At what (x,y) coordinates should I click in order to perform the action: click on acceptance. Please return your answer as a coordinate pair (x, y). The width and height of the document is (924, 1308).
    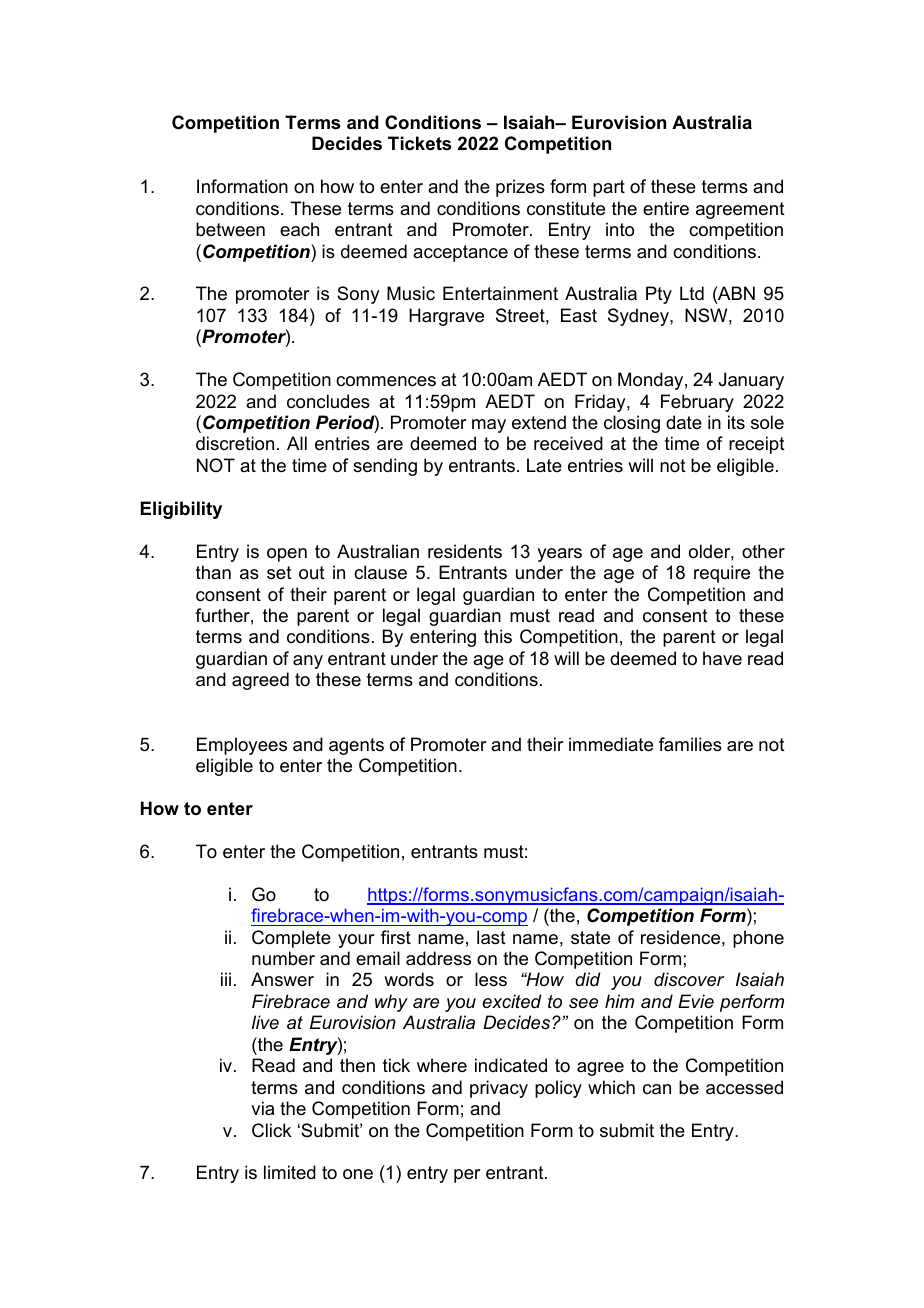
    Looking at the image, I should click on (460, 253).
